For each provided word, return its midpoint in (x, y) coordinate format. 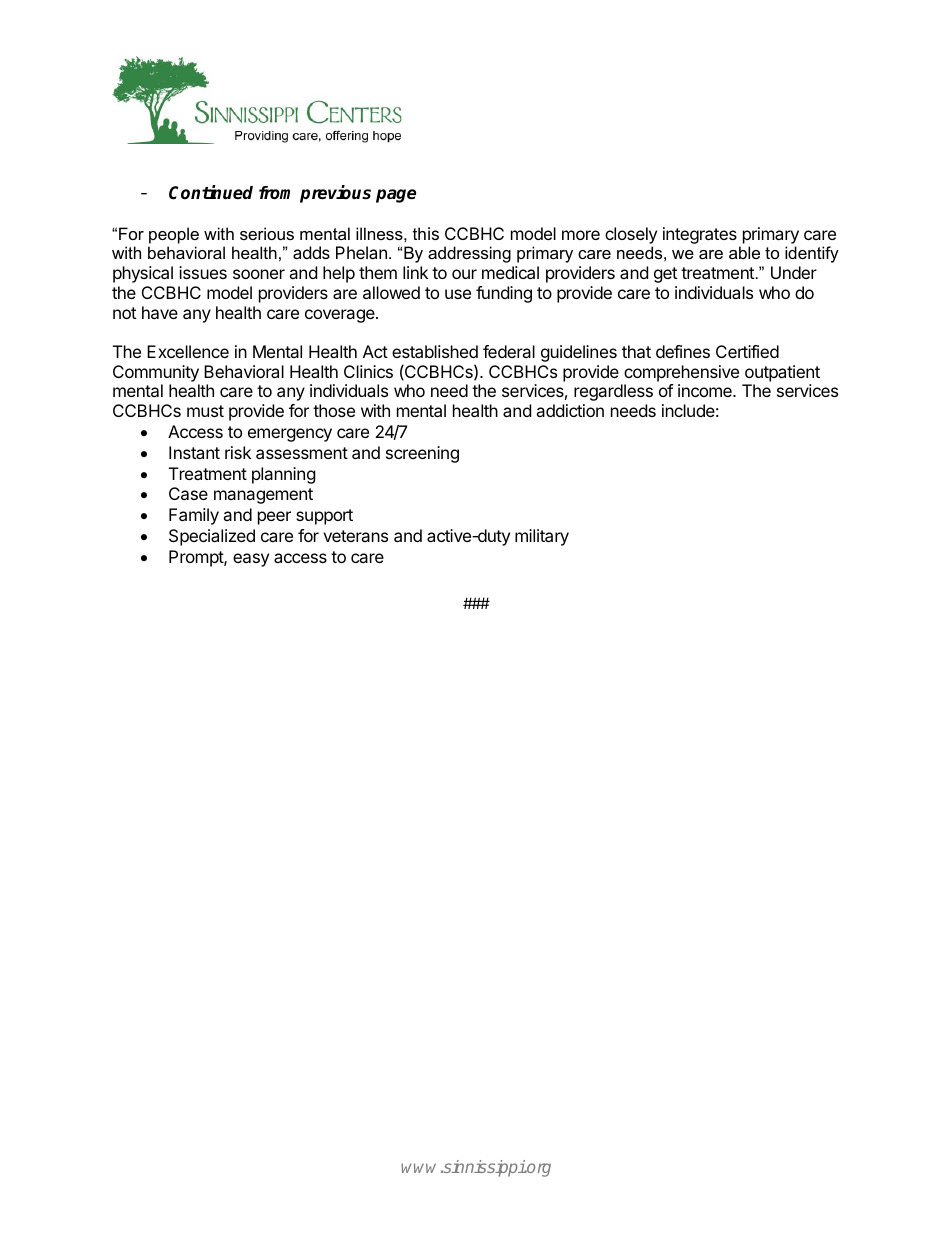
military (542, 537)
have (160, 312)
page (396, 196)
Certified (747, 351)
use (458, 294)
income (706, 390)
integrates (700, 235)
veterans (355, 536)
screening (422, 454)
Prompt (197, 558)
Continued (211, 192)
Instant (194, 452)
